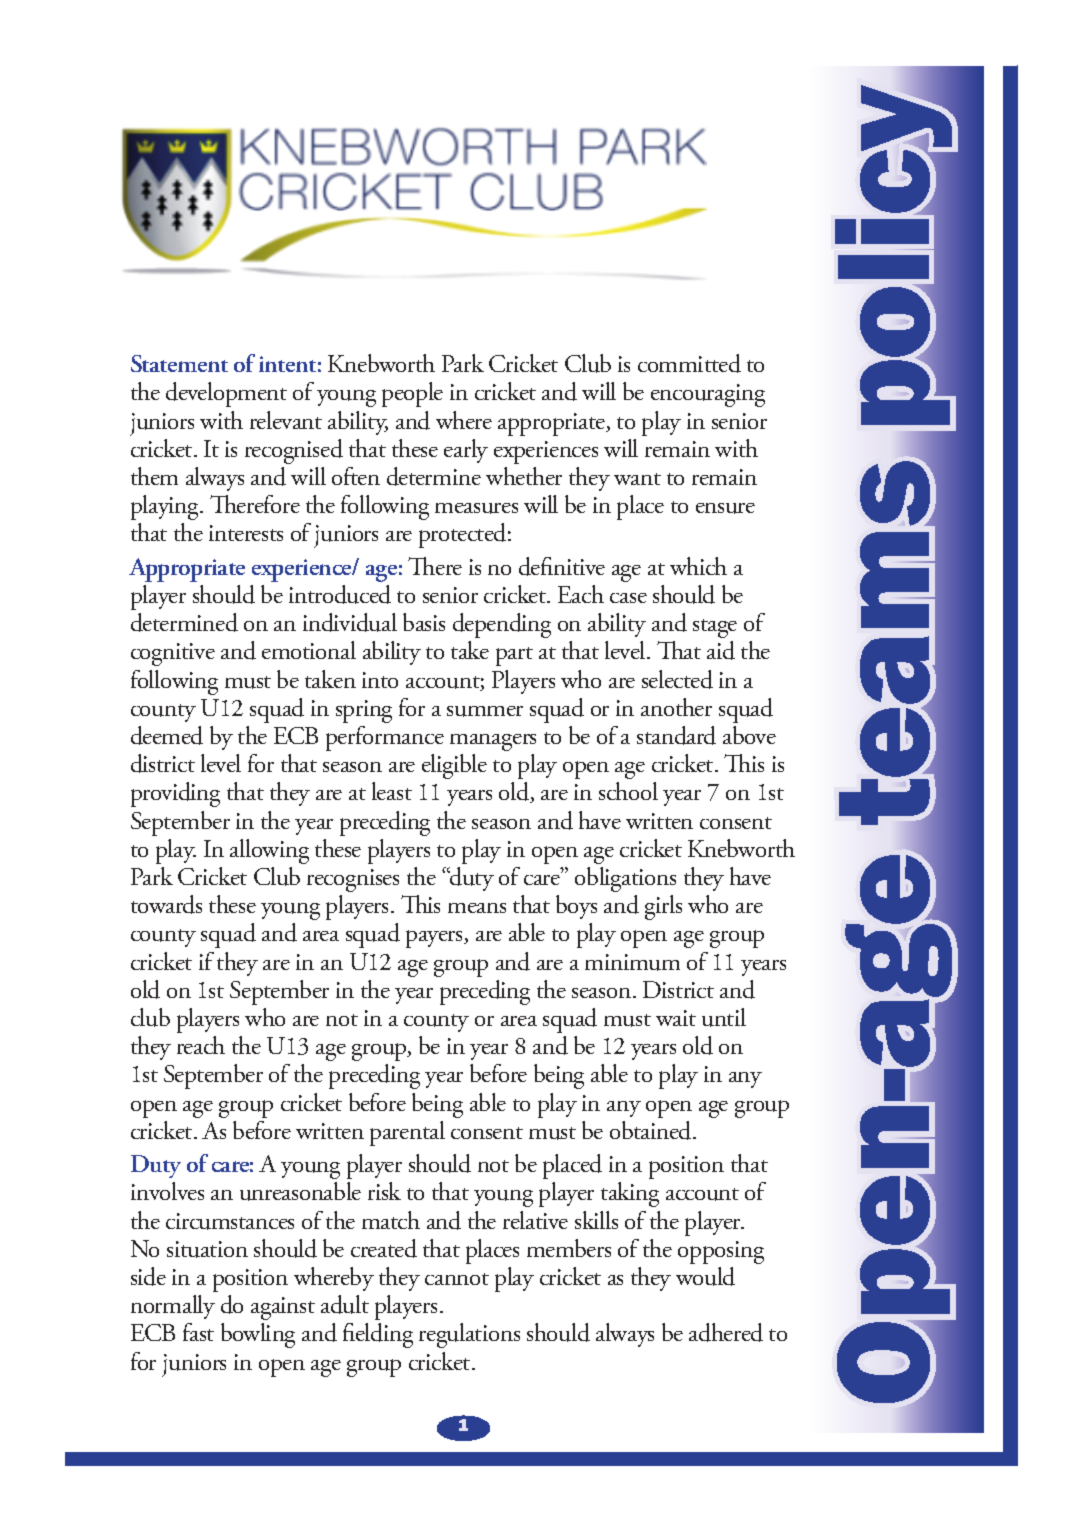 Image resolution: width=1083 pixels, height=1532 pixels. Describe the element at coordinates (198, 1332) in the document. I see `fast` at that location.
